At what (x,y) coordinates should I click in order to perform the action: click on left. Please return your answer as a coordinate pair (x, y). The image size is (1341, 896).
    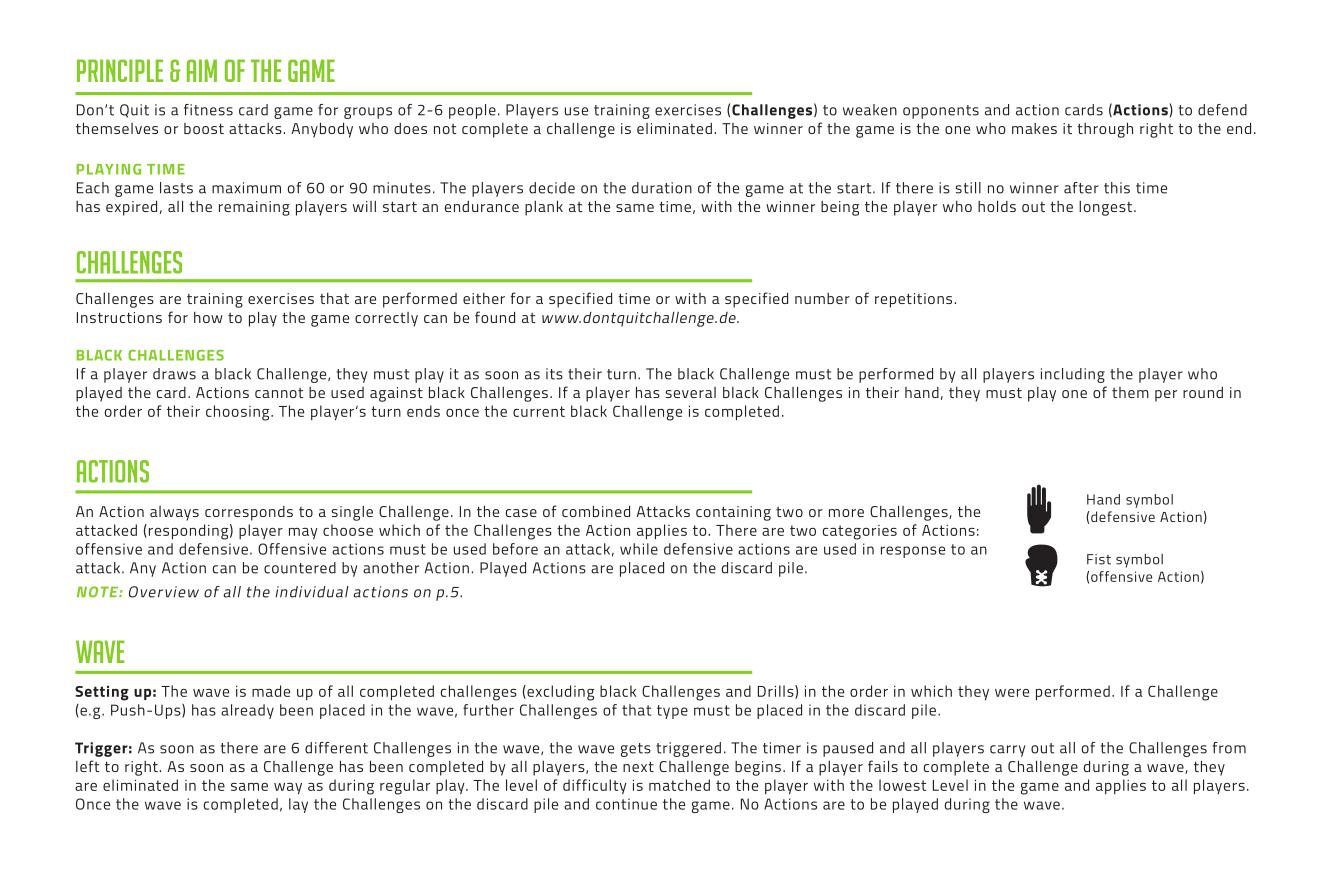
    Looking at the image, I should click on (88, 766).
